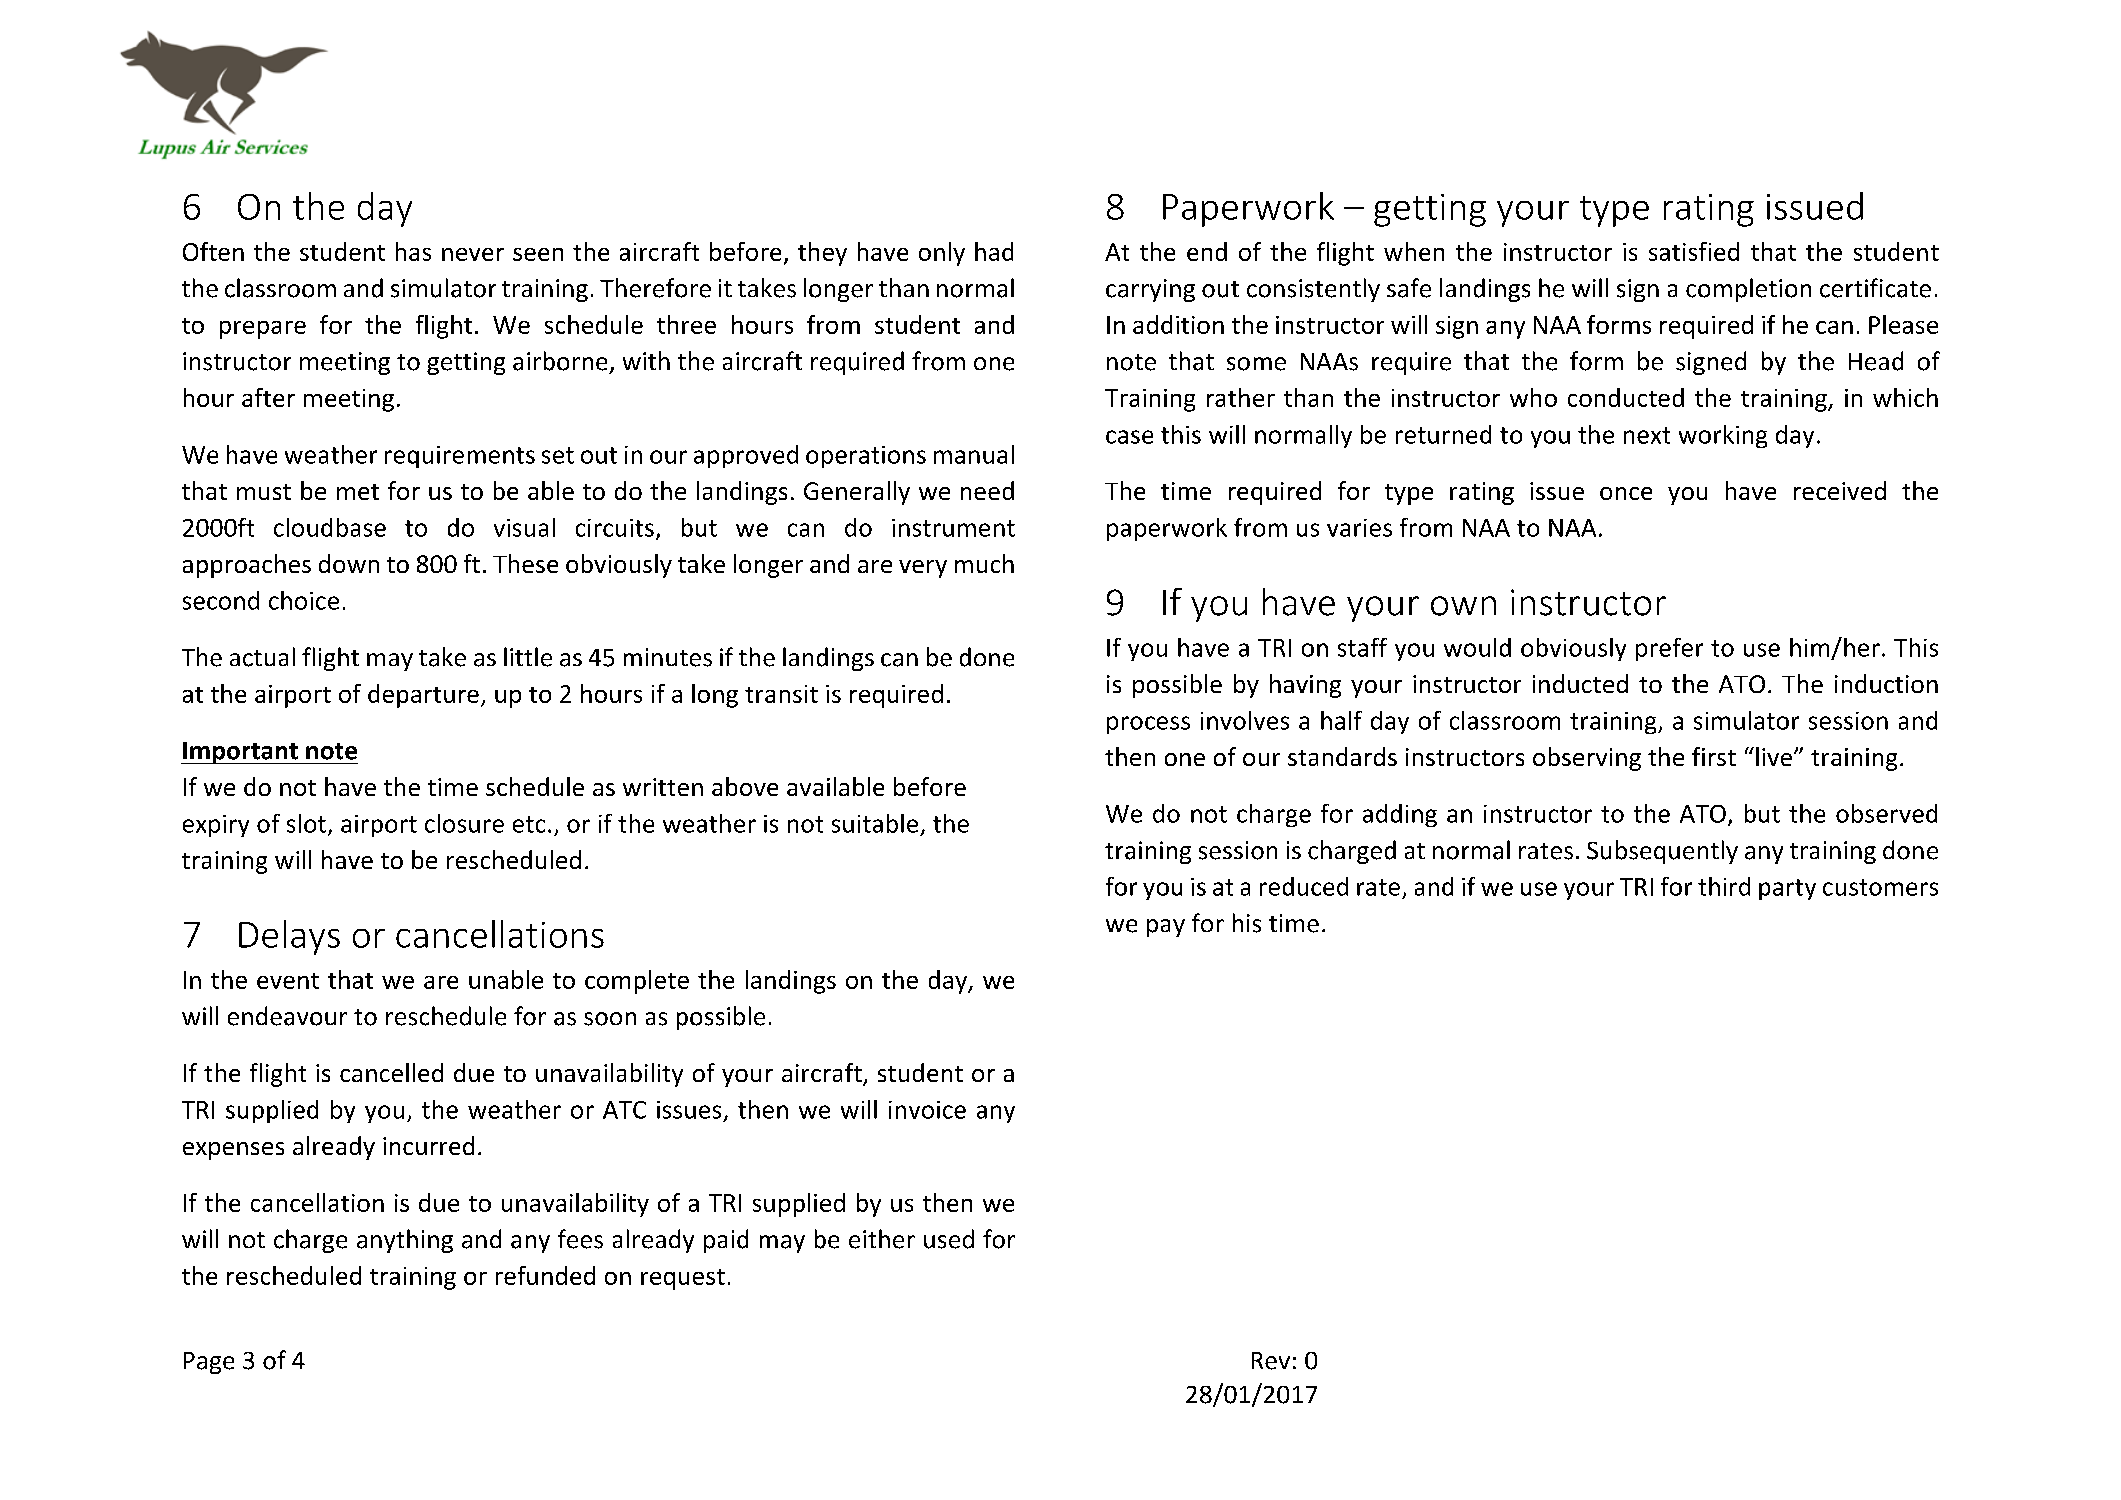  I want to click on completion, so click(1748, 290).
